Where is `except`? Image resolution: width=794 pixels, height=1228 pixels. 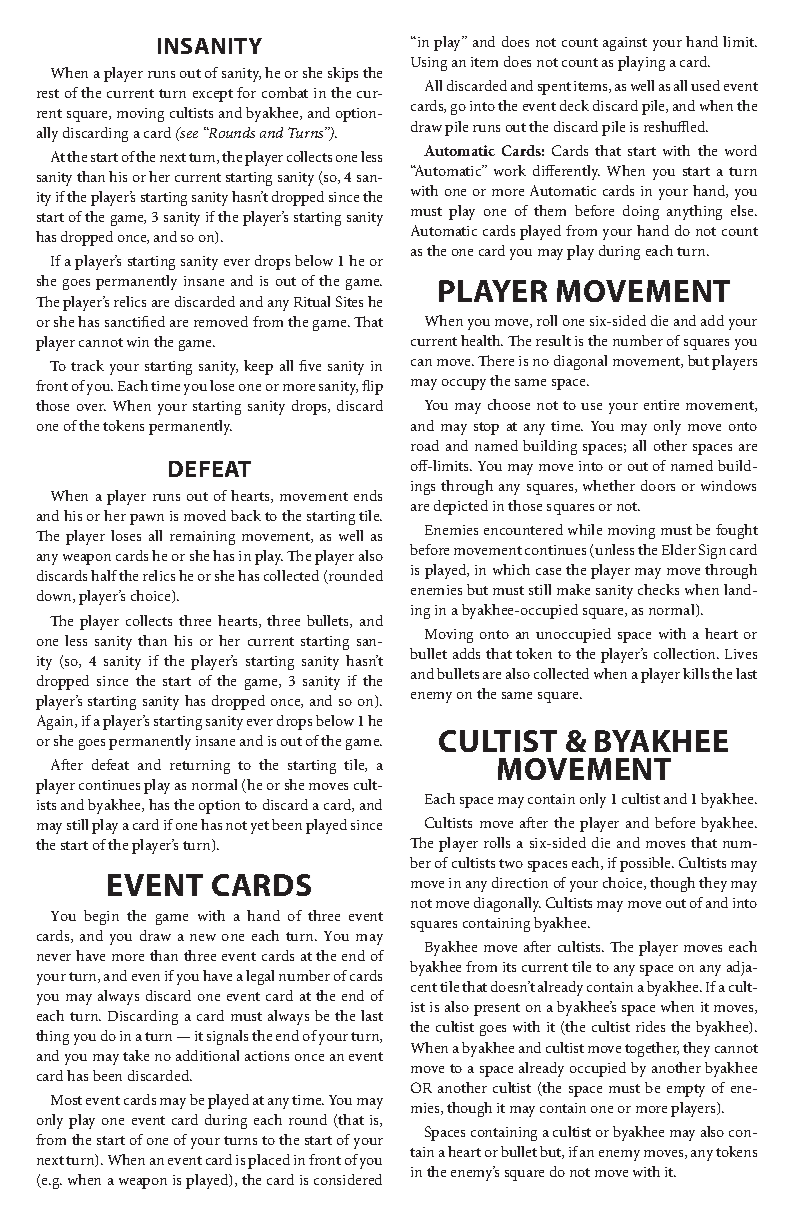
except is located at coordinates (213, 95).
